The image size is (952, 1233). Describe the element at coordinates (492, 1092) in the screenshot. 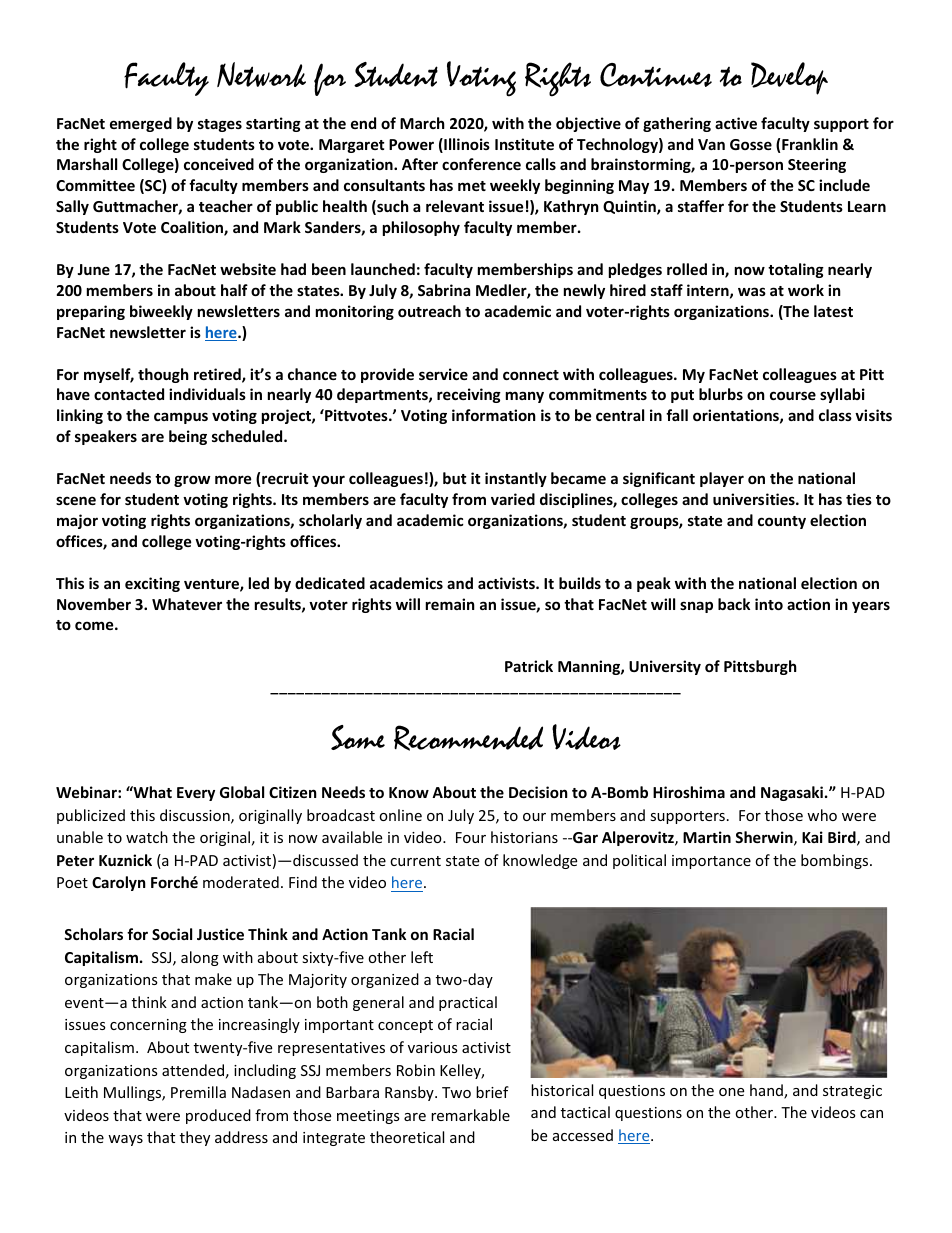

I see `brief` at that location.
